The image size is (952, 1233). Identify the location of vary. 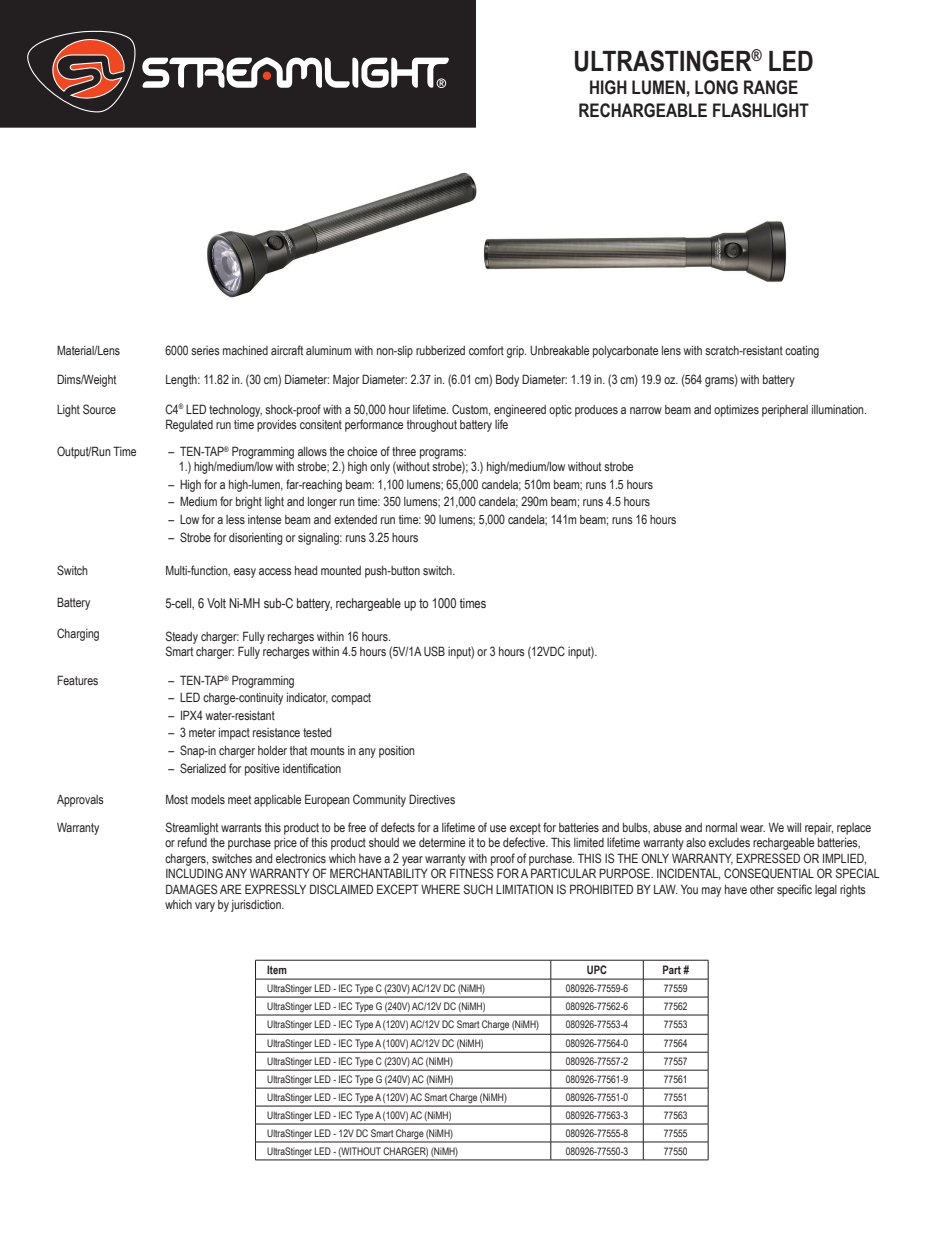
(205, 907).
